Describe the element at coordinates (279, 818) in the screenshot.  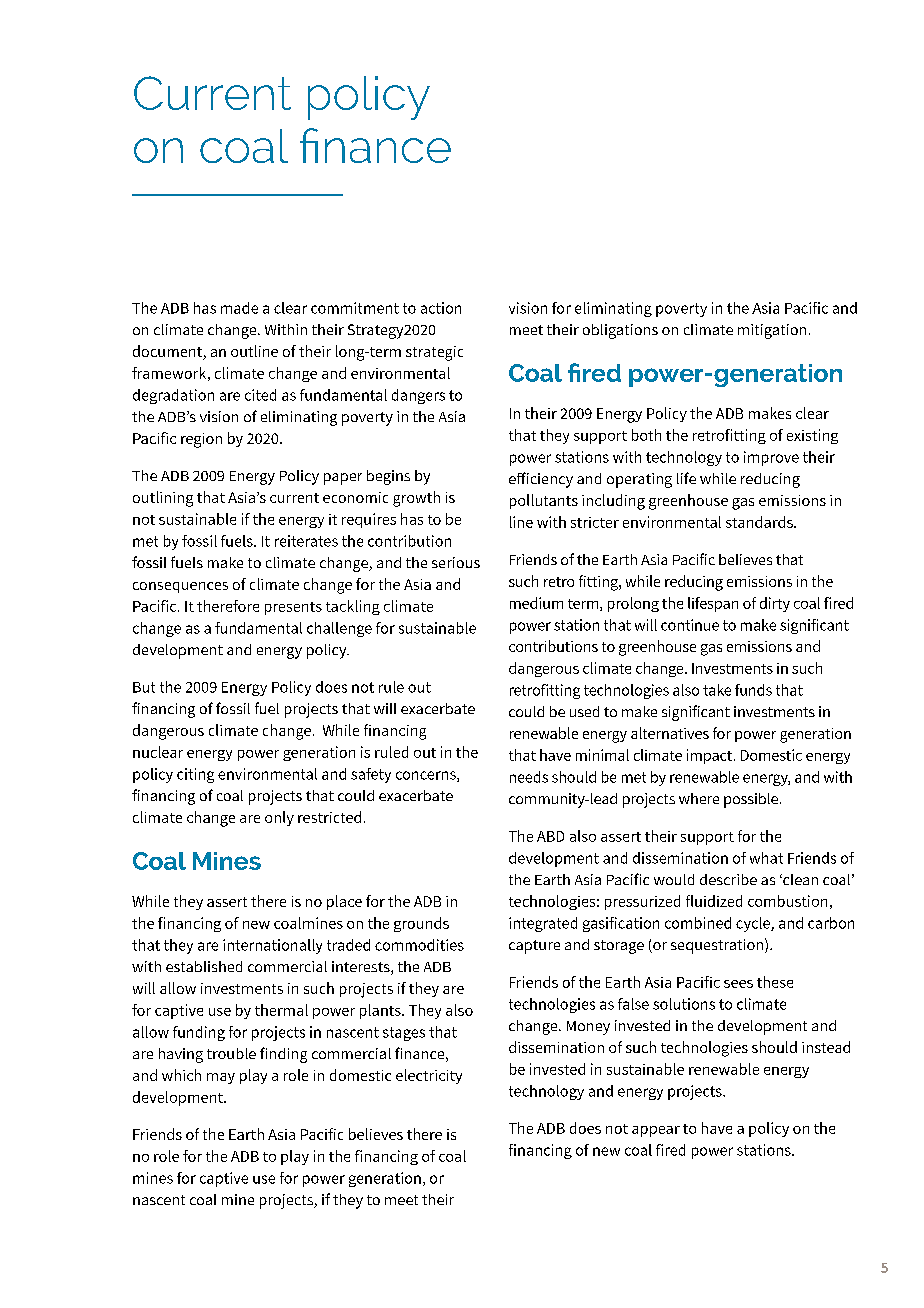
I see `only` at that location.
